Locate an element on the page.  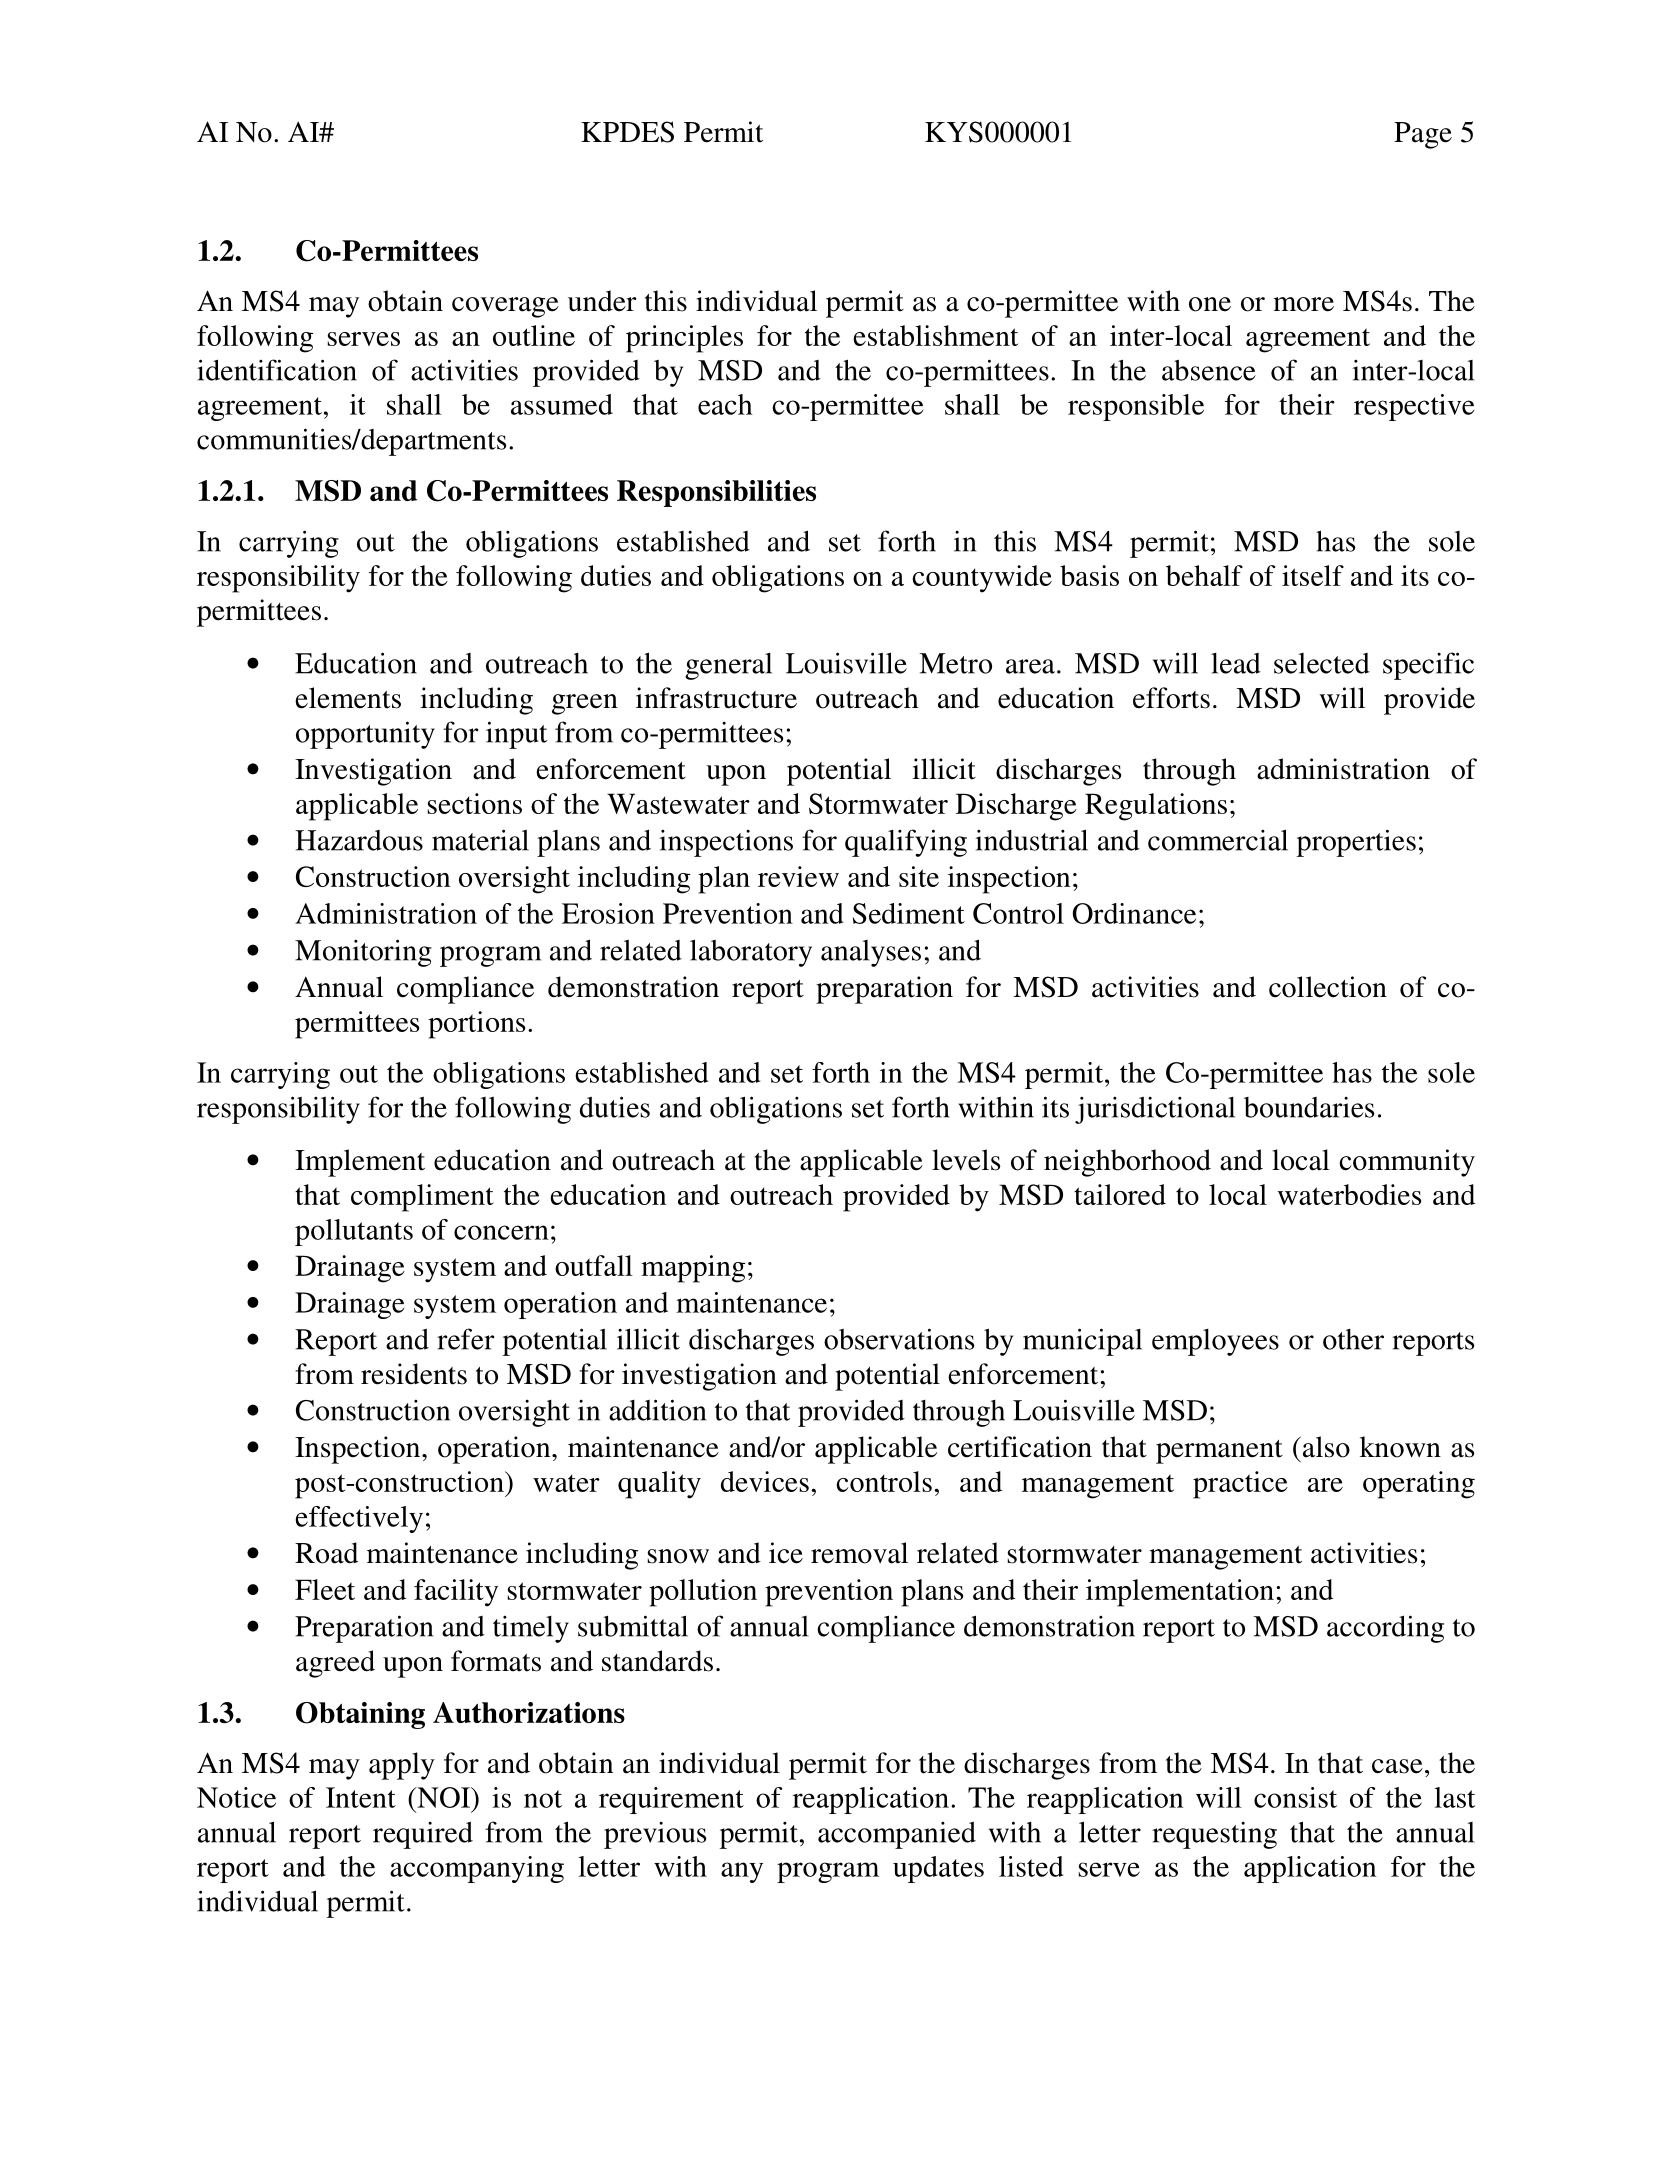
identification is located at coordinates (277, 370).
